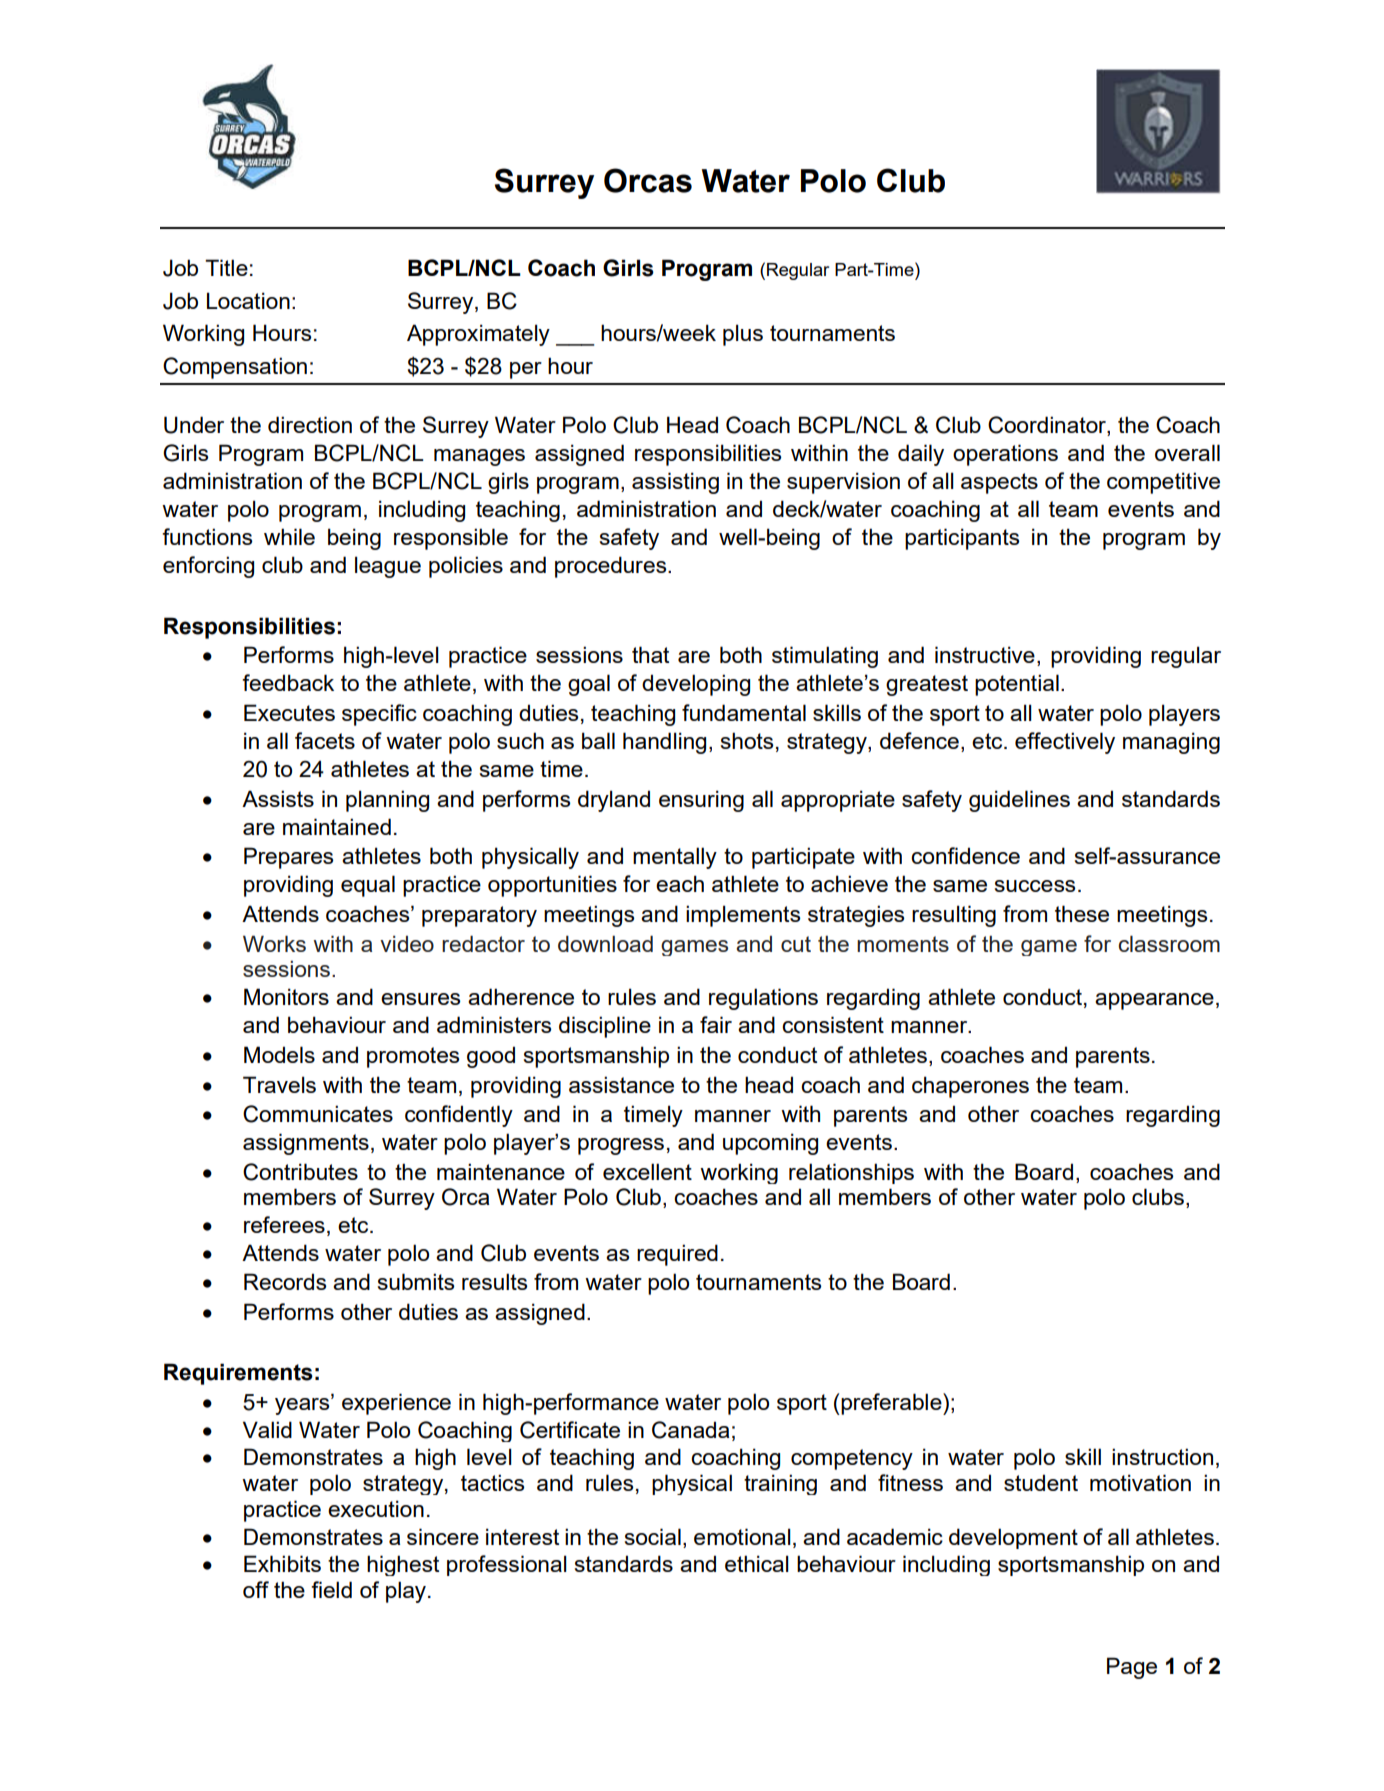  I want to click on Page, so click(1132, 1668).
